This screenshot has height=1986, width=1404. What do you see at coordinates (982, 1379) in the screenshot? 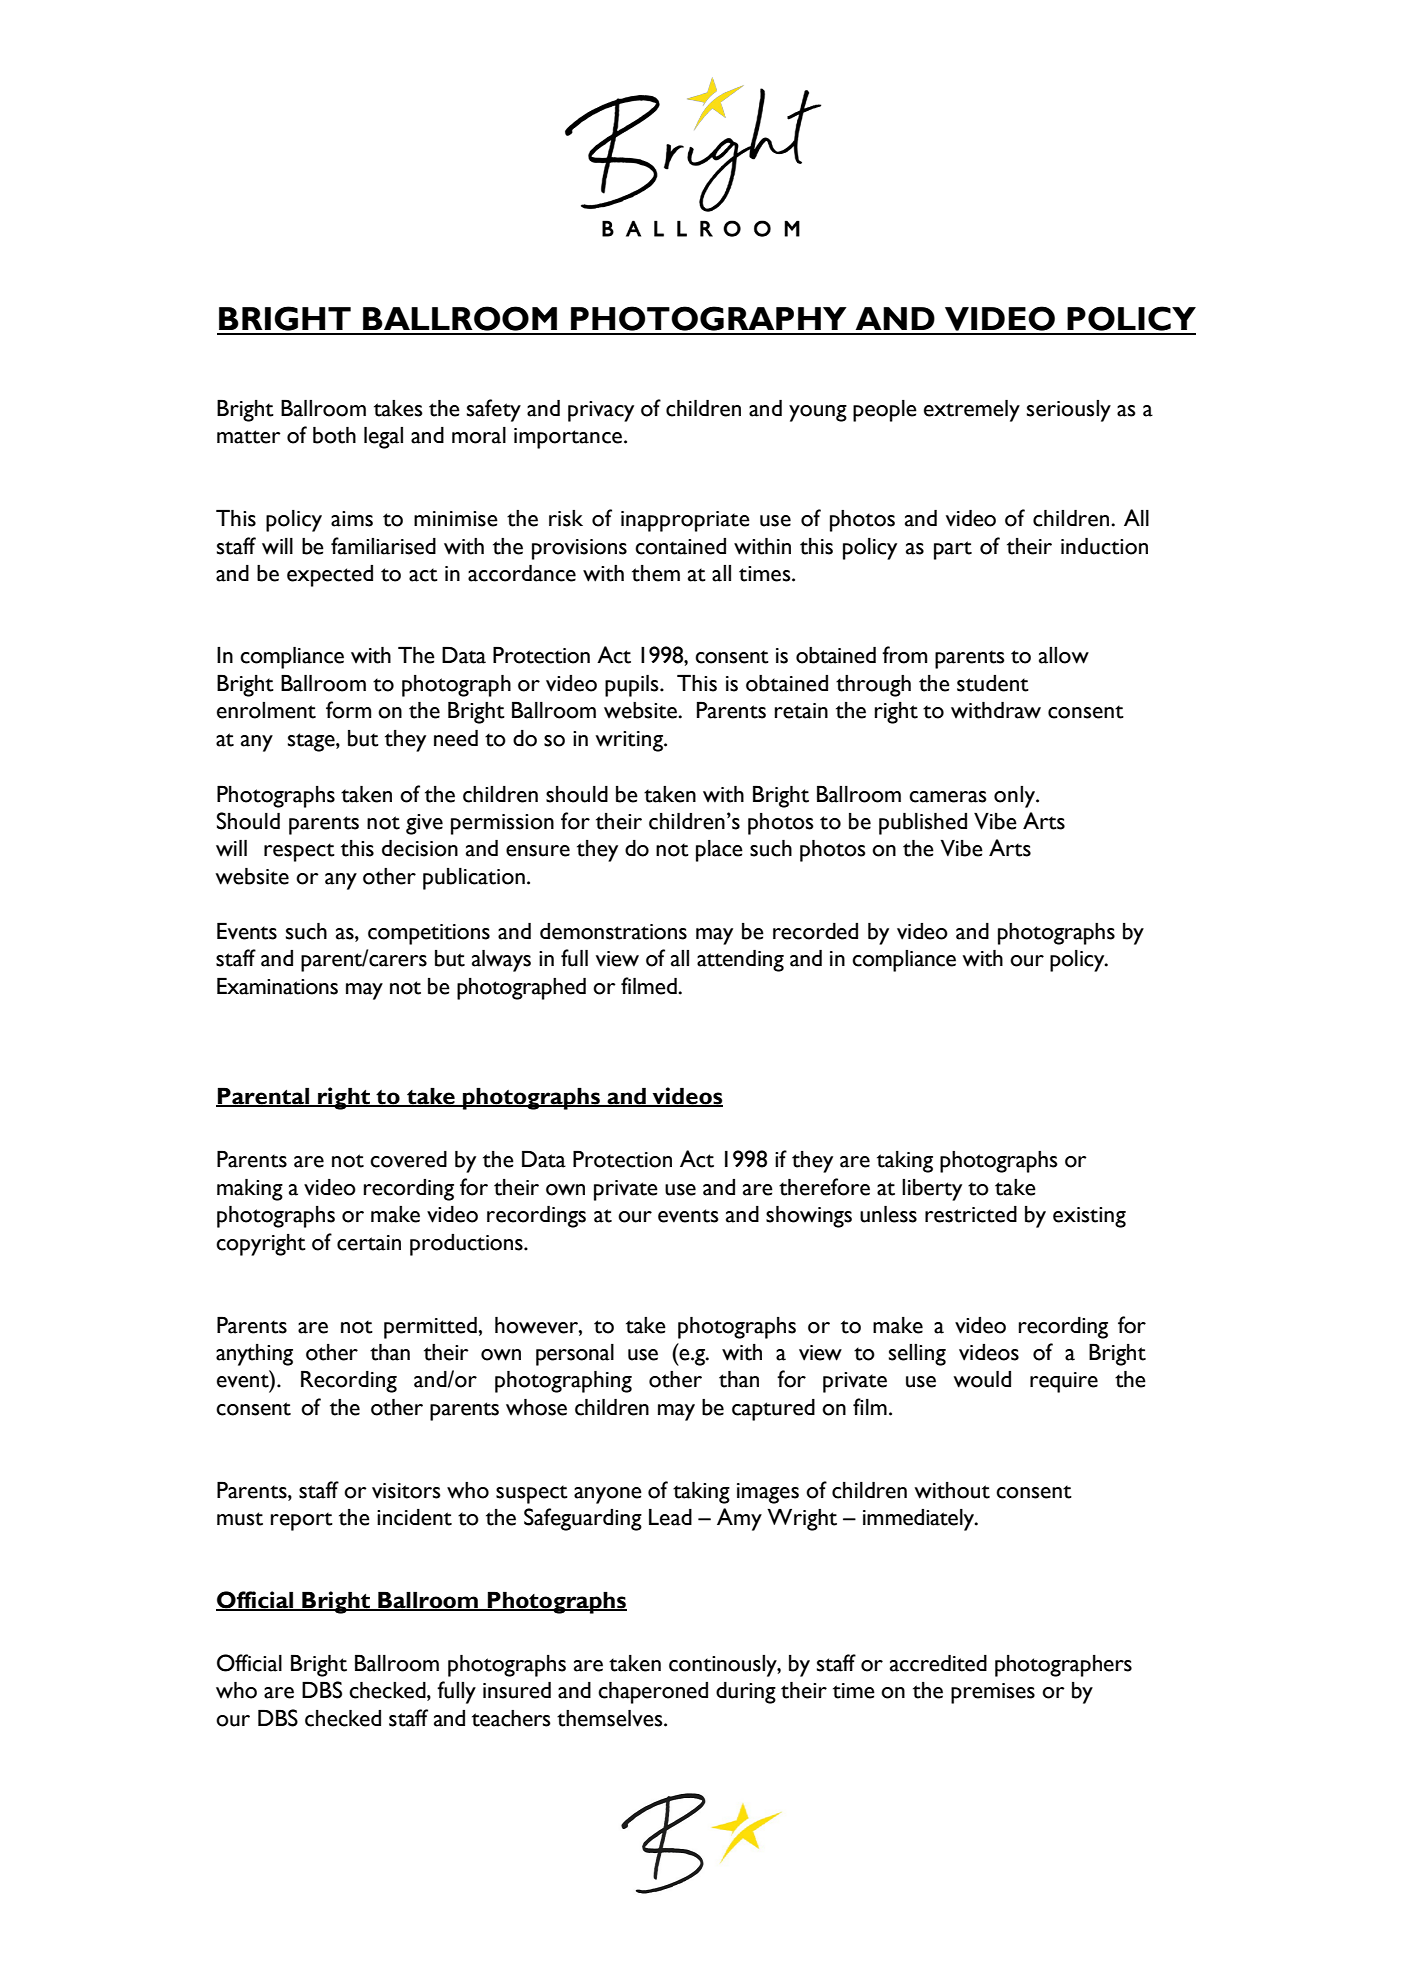
I see `would` at bounding box center [982, 1379].
